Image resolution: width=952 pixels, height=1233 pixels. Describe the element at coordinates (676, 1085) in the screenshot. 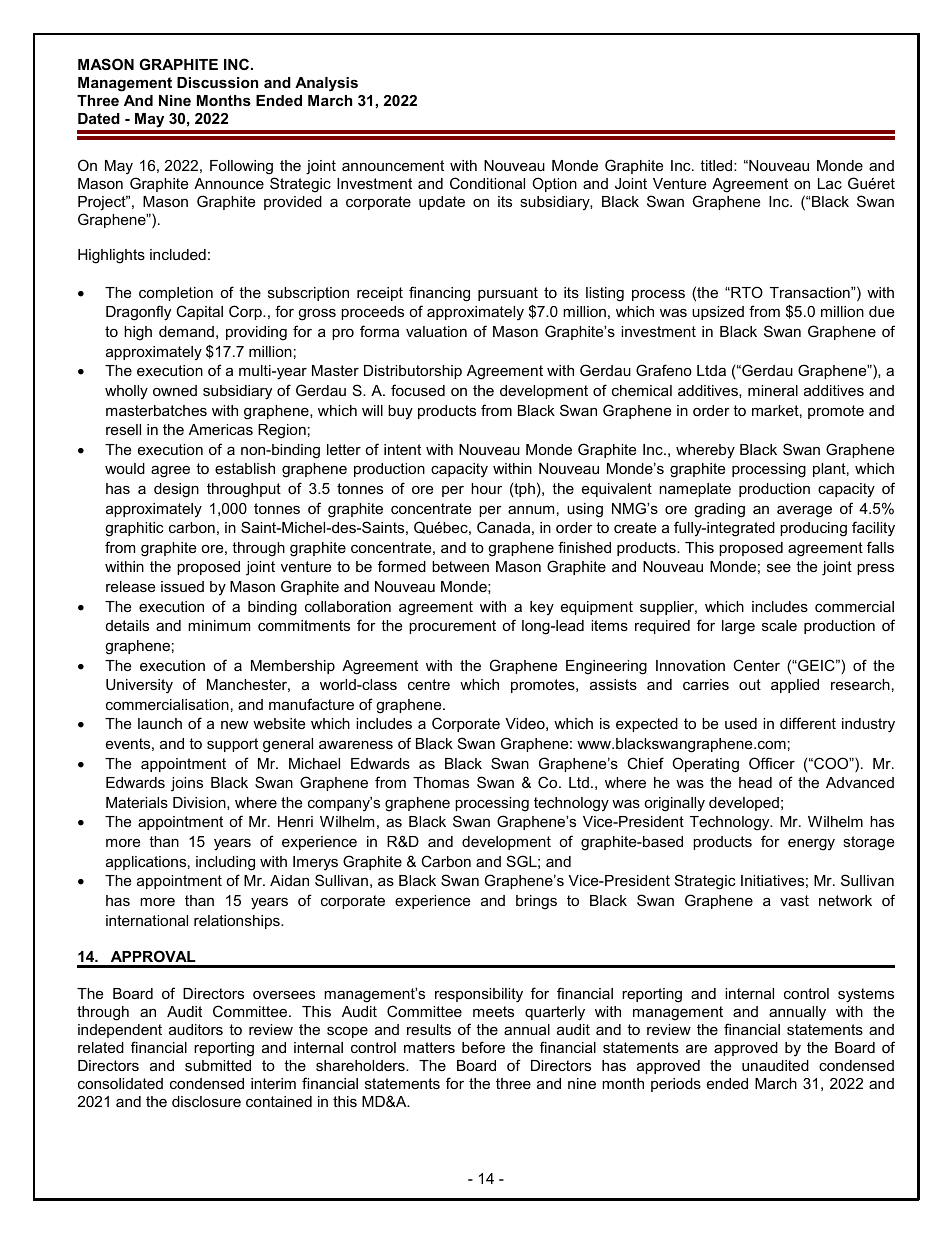

I see `periods` at that location.
